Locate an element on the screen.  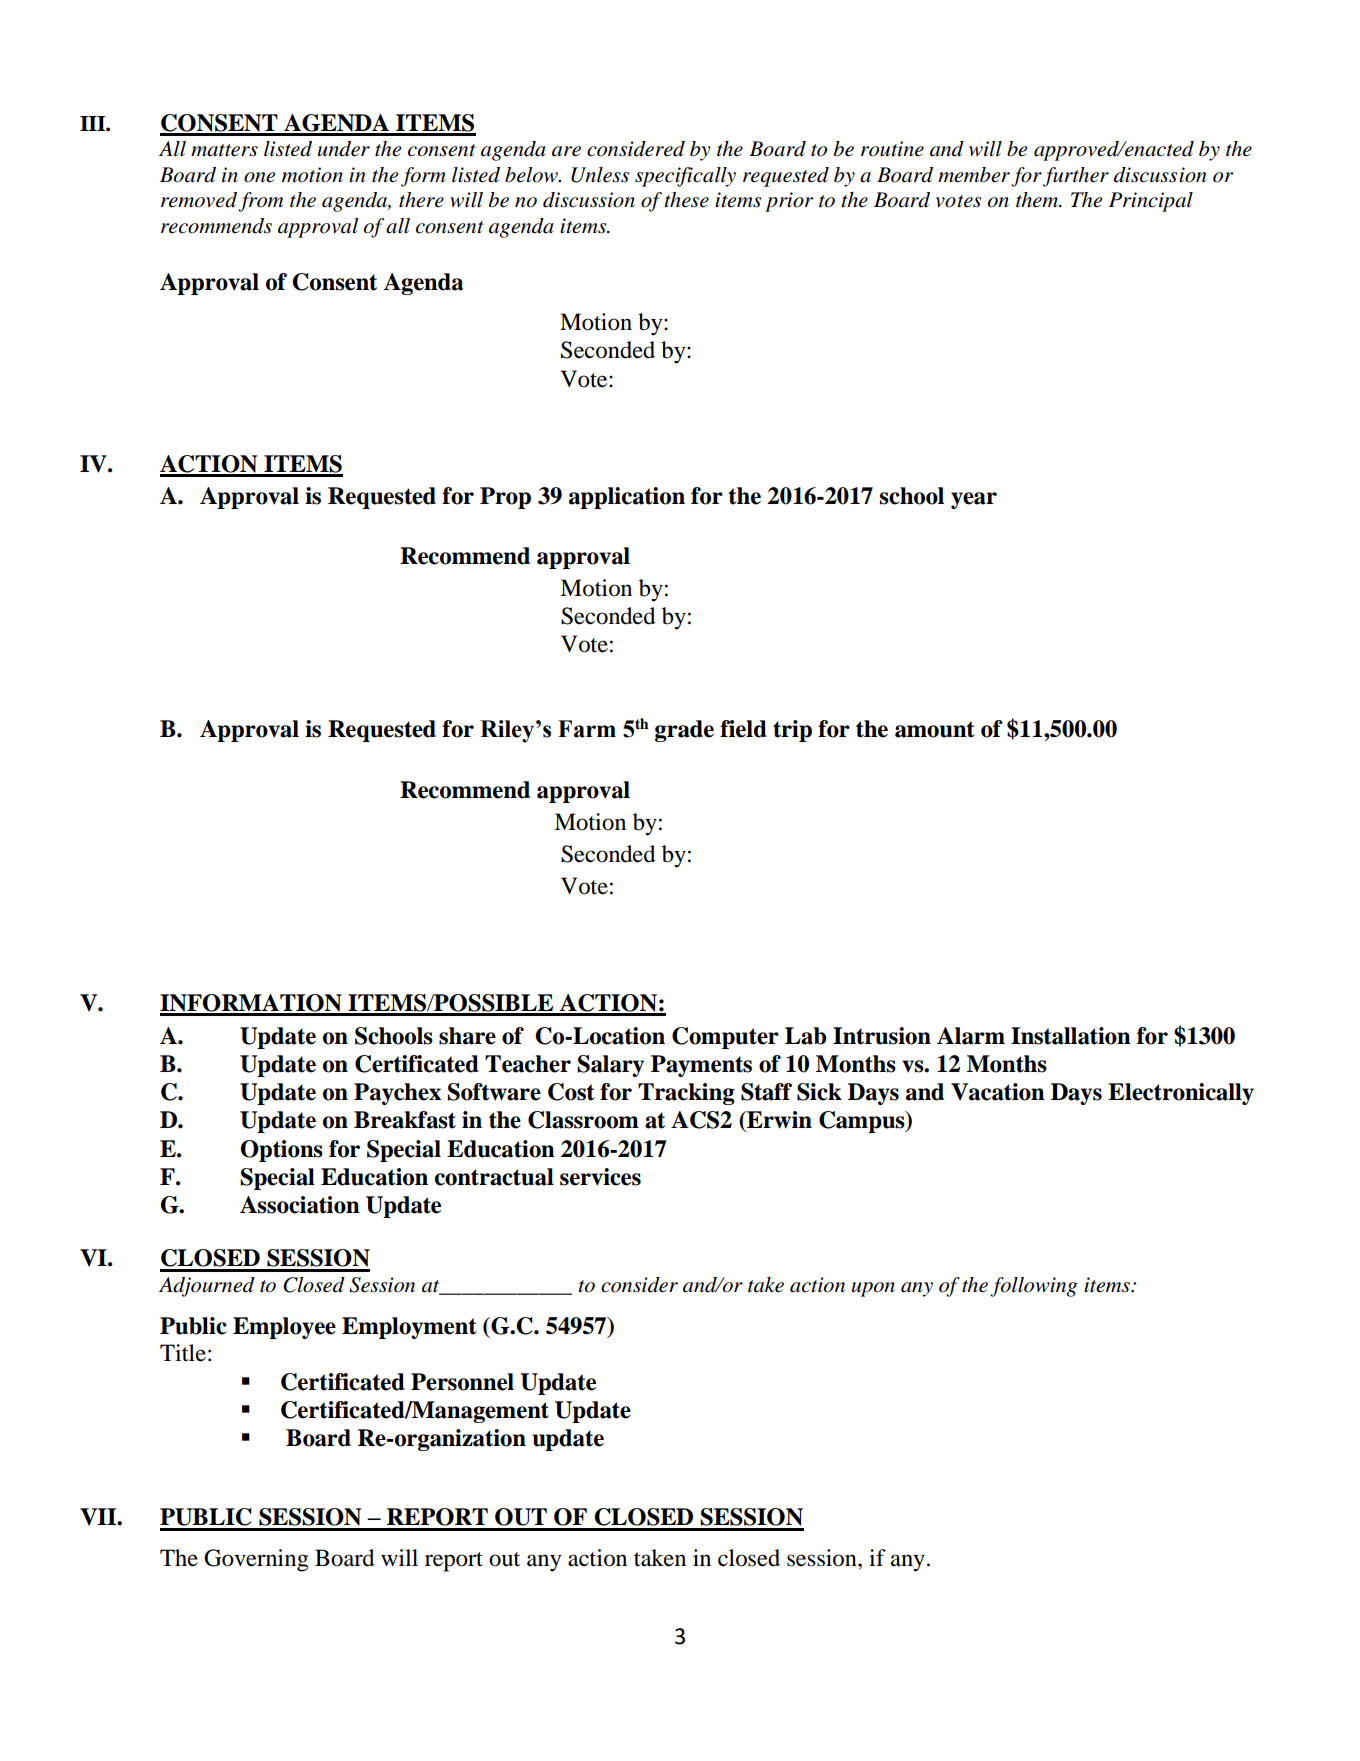
following is located at coordinates (1033, 1287).
